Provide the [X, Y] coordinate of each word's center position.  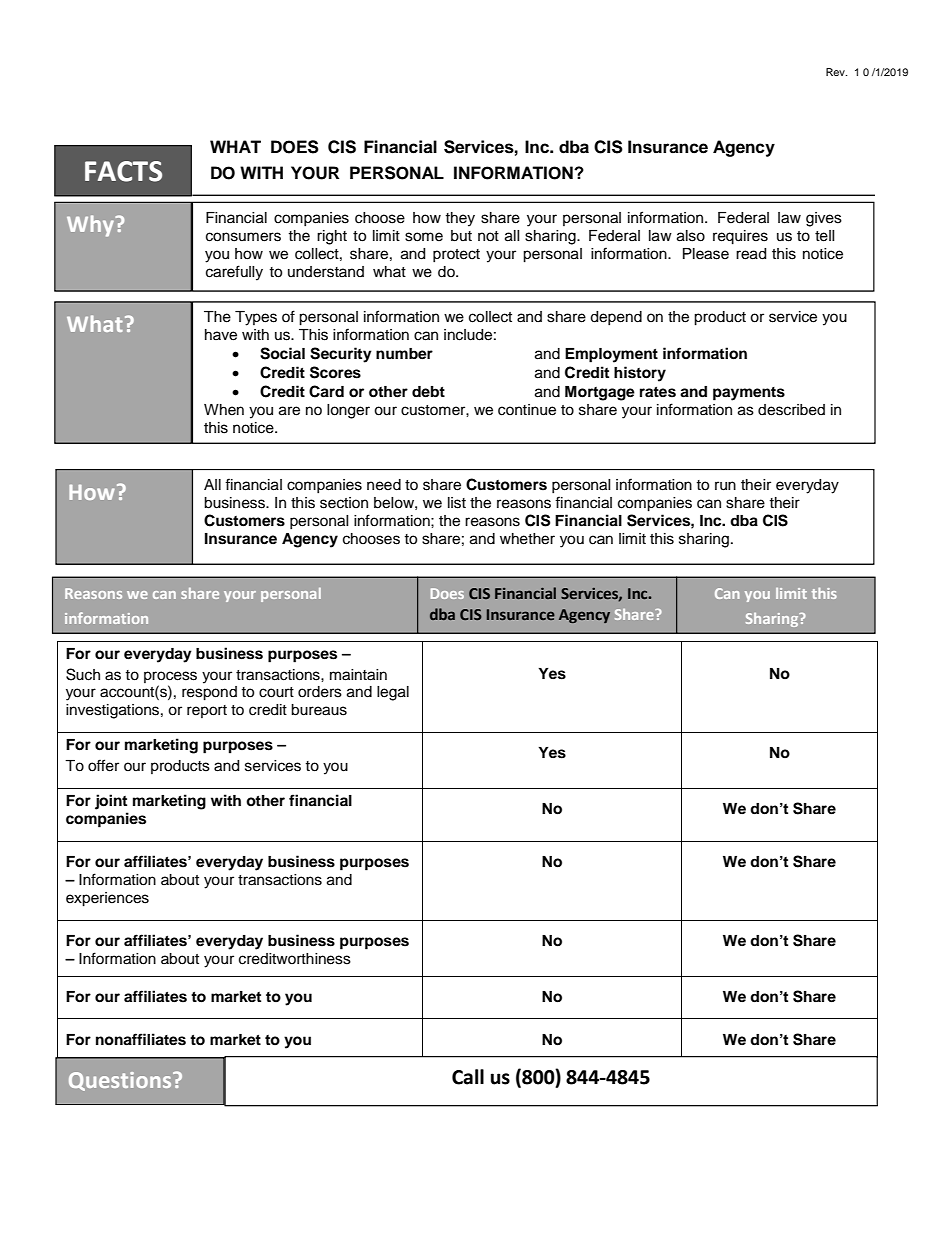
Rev [836, 72]
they [460, 219]
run [725, 486]
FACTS [123, 171]
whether [527, 539]
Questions [121, 1081]
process [170, 677]
